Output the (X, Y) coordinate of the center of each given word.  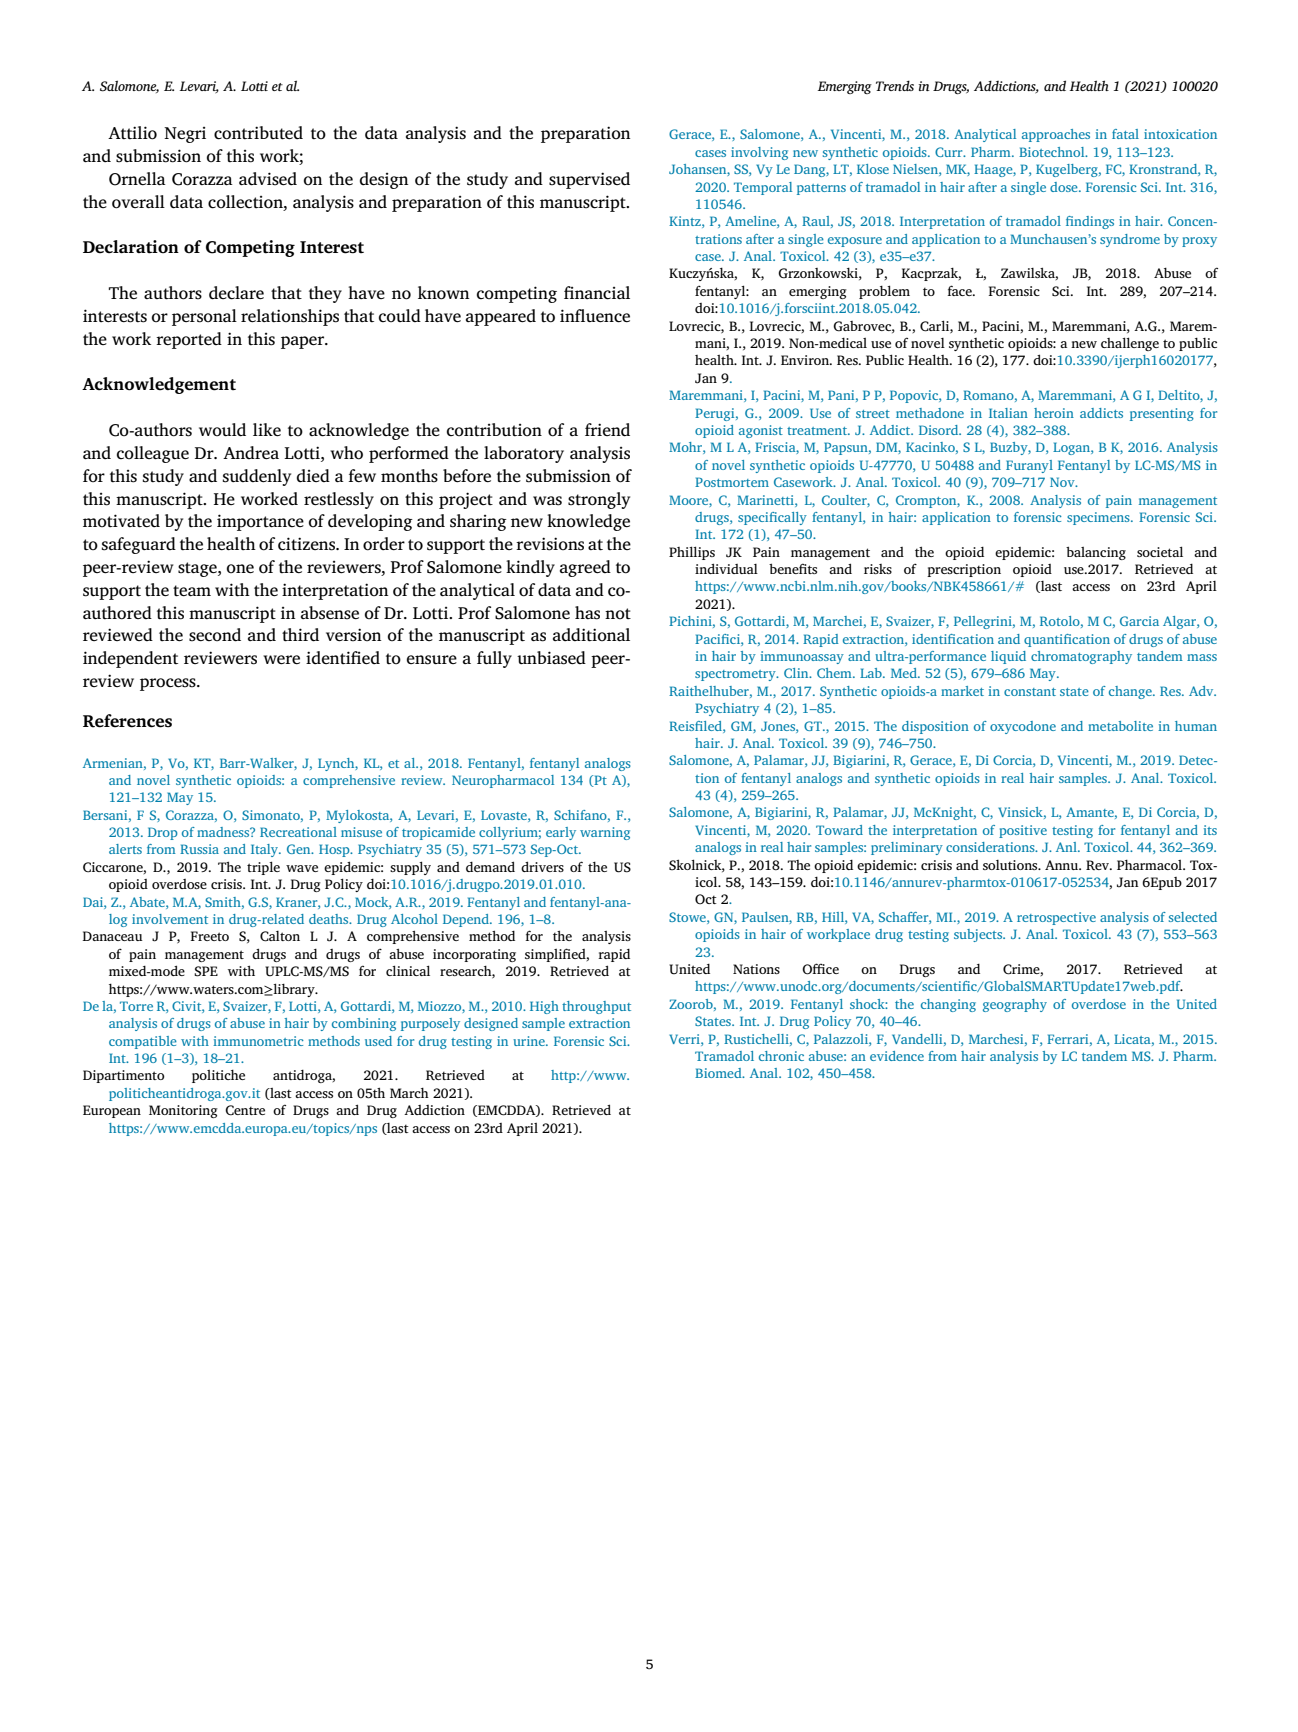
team (192, 591)
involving (759, 153)
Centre (245, 1110)
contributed (258, 133)
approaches (1056, 135)
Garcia (1139, 621)
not (618, 613)
